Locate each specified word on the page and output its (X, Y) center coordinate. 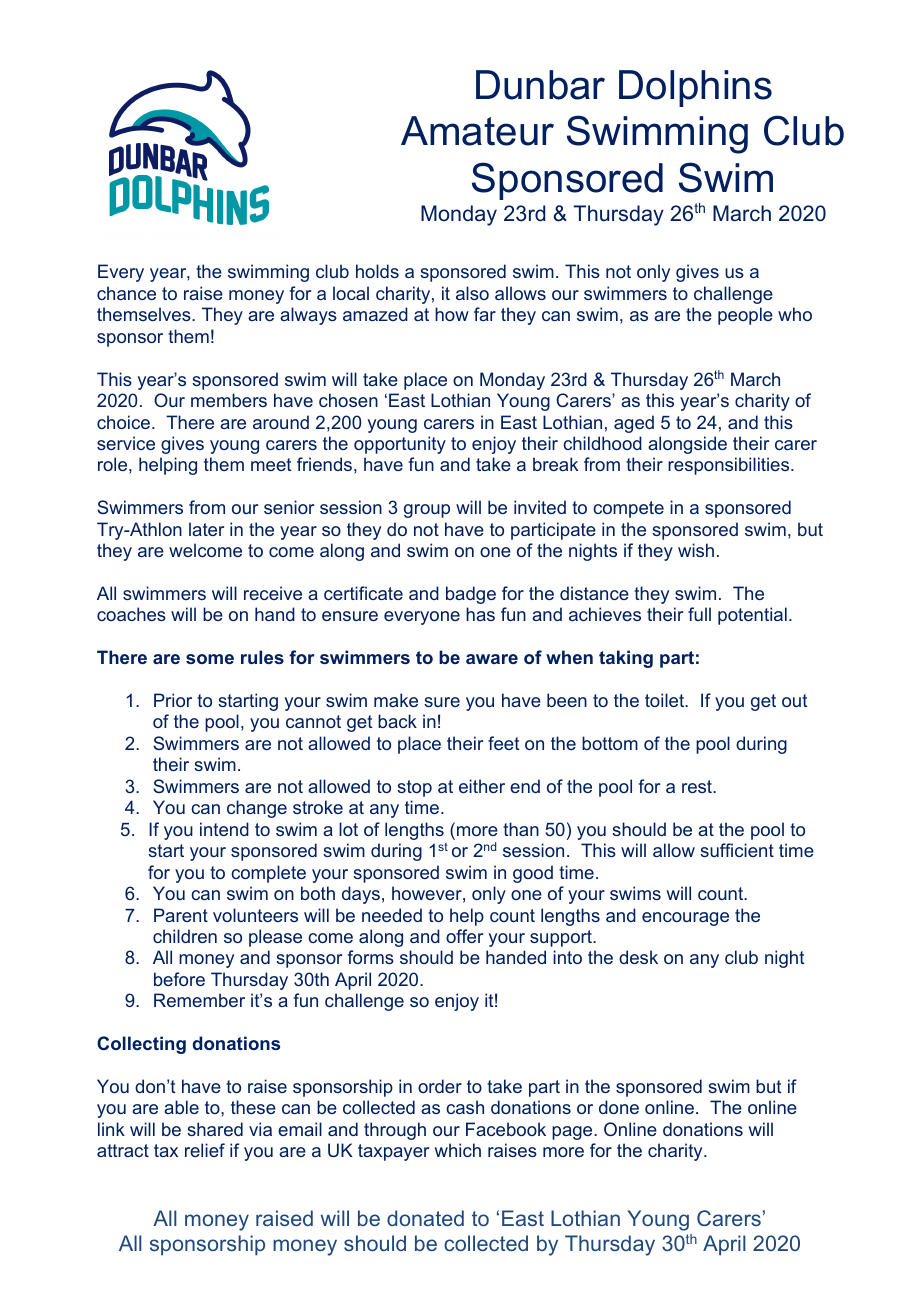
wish (696, 550)
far (485, 314)
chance (126, 293)
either (482, 786)
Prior (173, 700)
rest (698, 786)
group (427, 511)
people (745, 316)
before (179, 979)
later (206, 529)
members (229, 400)
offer (464, 936)
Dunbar (540, 85)
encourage (685, 919)
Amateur (477, 131)
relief (205, 1150)
